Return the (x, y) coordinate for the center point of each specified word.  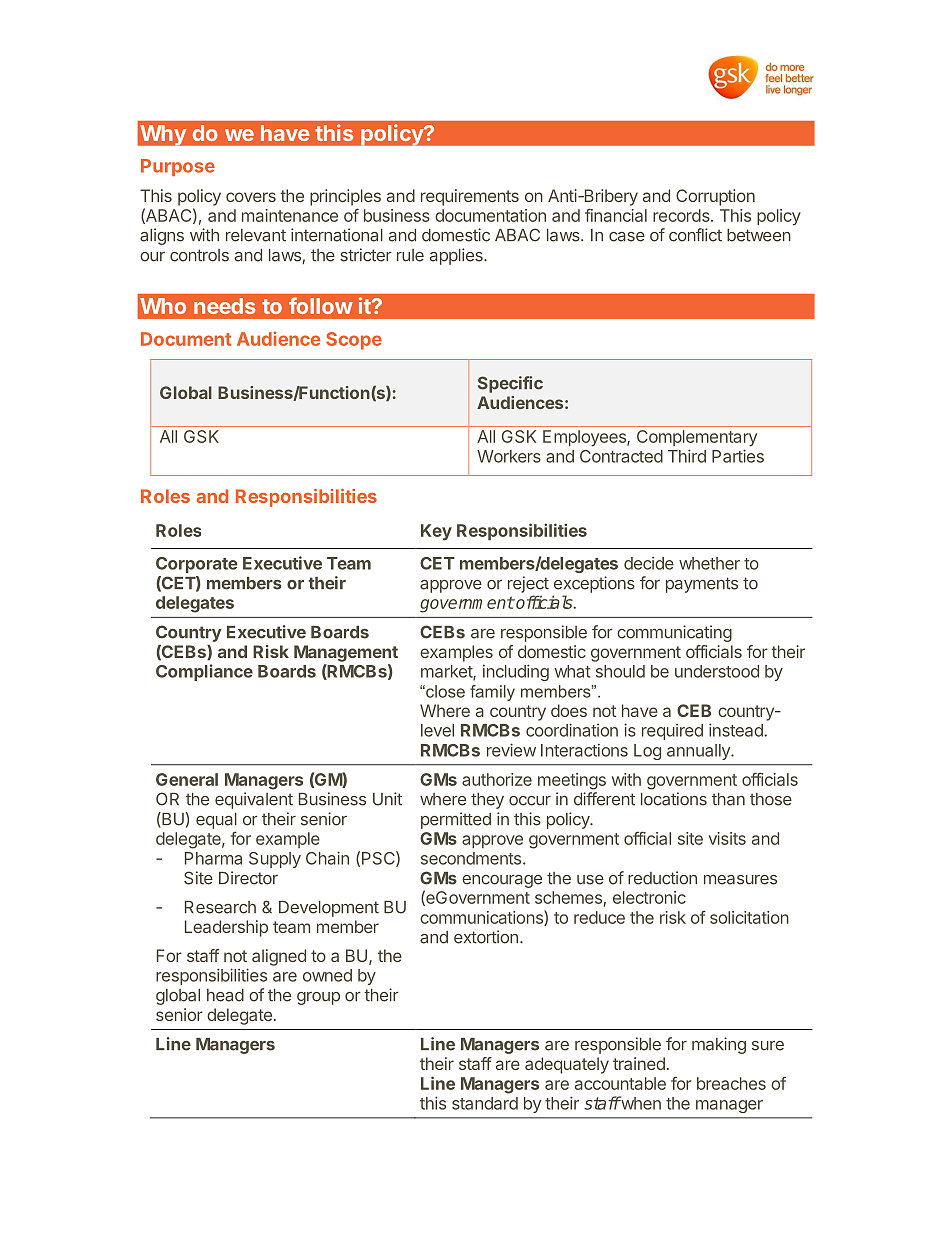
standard (485, 1103)
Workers (509, 456)
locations (674, 799)
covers (251, 197)
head (225, 995)
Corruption (715, 197)
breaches (731, 1083)
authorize (497, 779)
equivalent (254, 800)
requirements (470, 197)
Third (687, 456)
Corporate (197, 565)
